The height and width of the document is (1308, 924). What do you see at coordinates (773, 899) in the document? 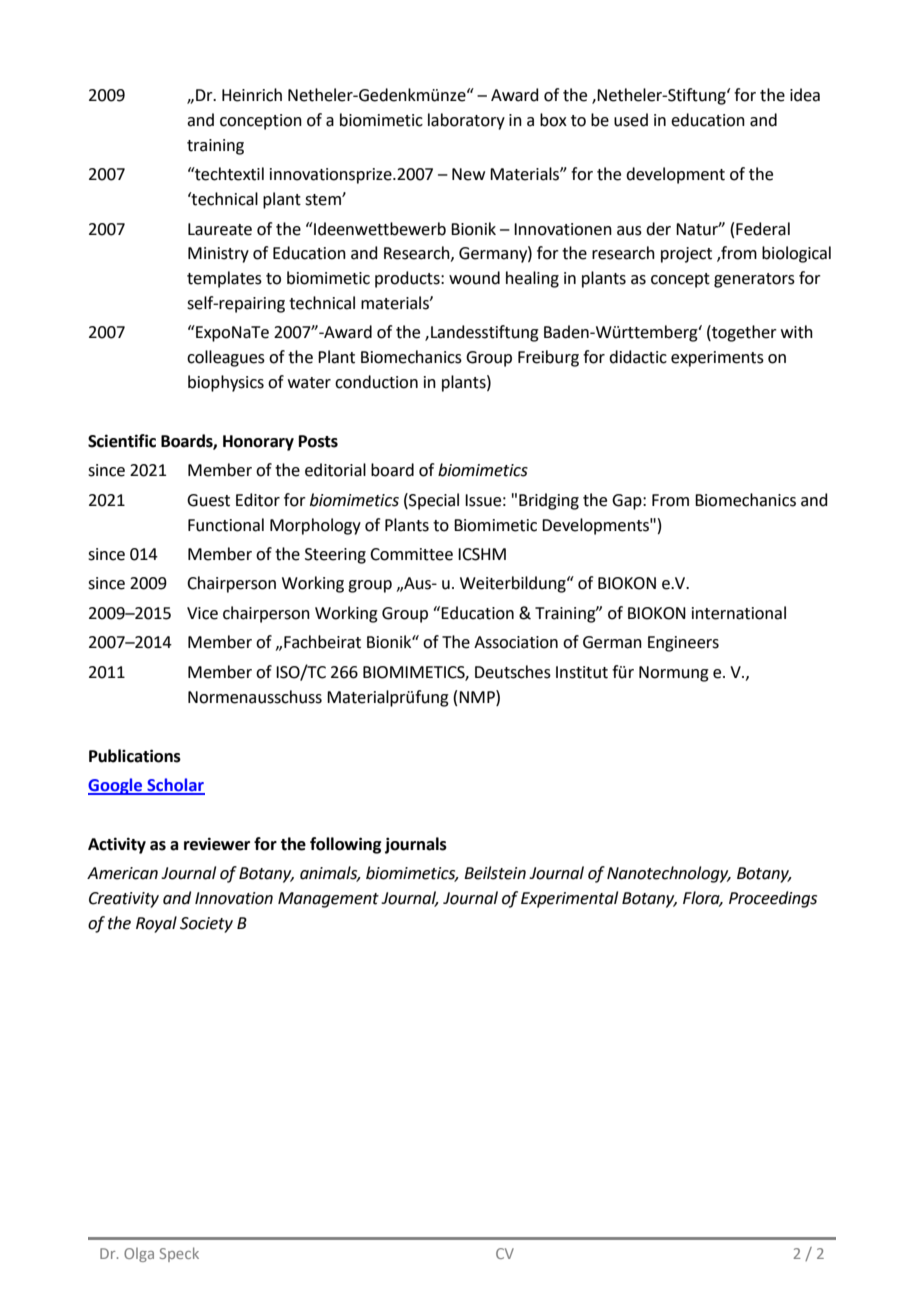
I see `Proceedings` at bounding box center [773, 899].
